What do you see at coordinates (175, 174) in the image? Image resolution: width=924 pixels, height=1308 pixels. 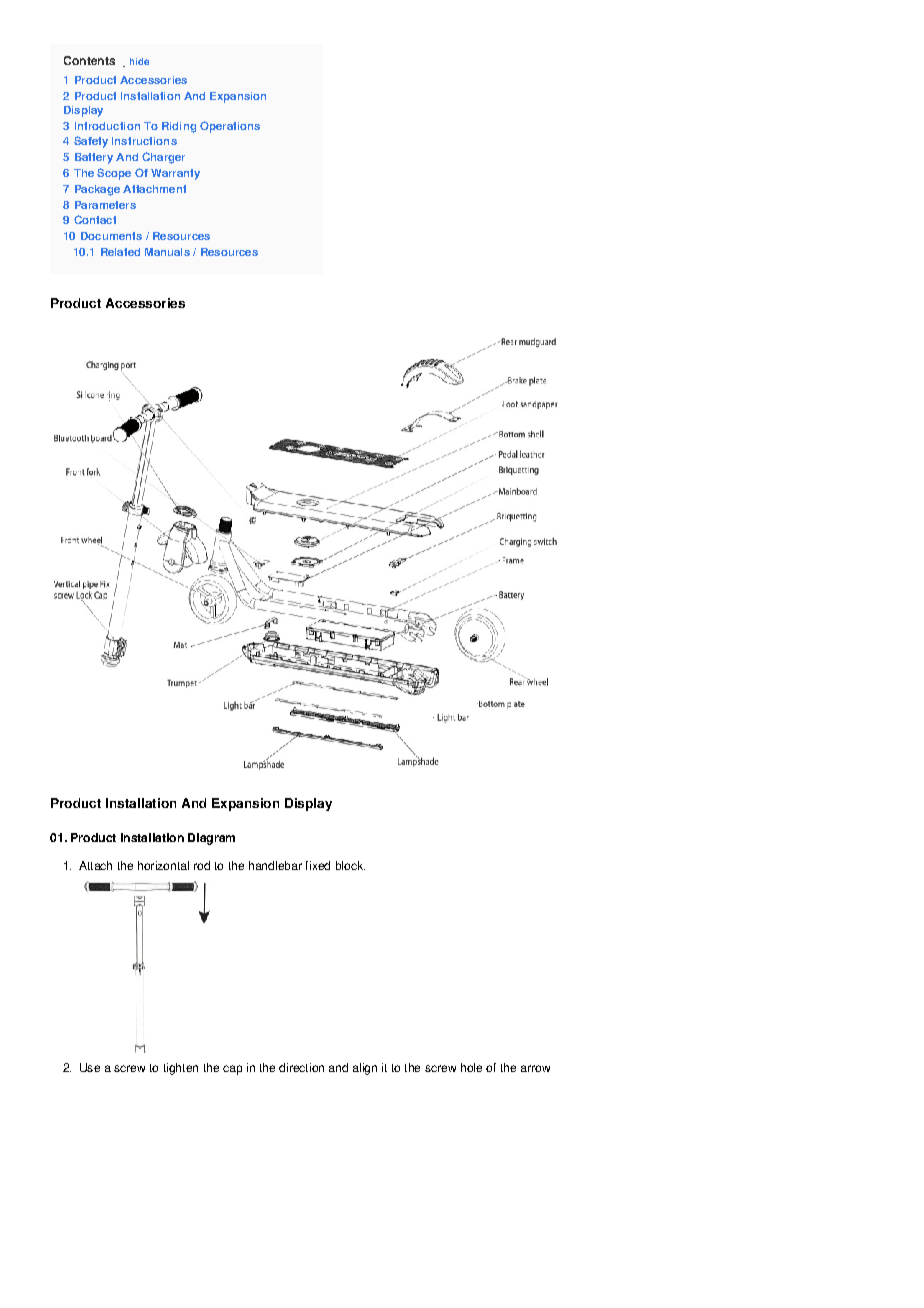 I see `Warranty` at bounding box center [175, 174].
